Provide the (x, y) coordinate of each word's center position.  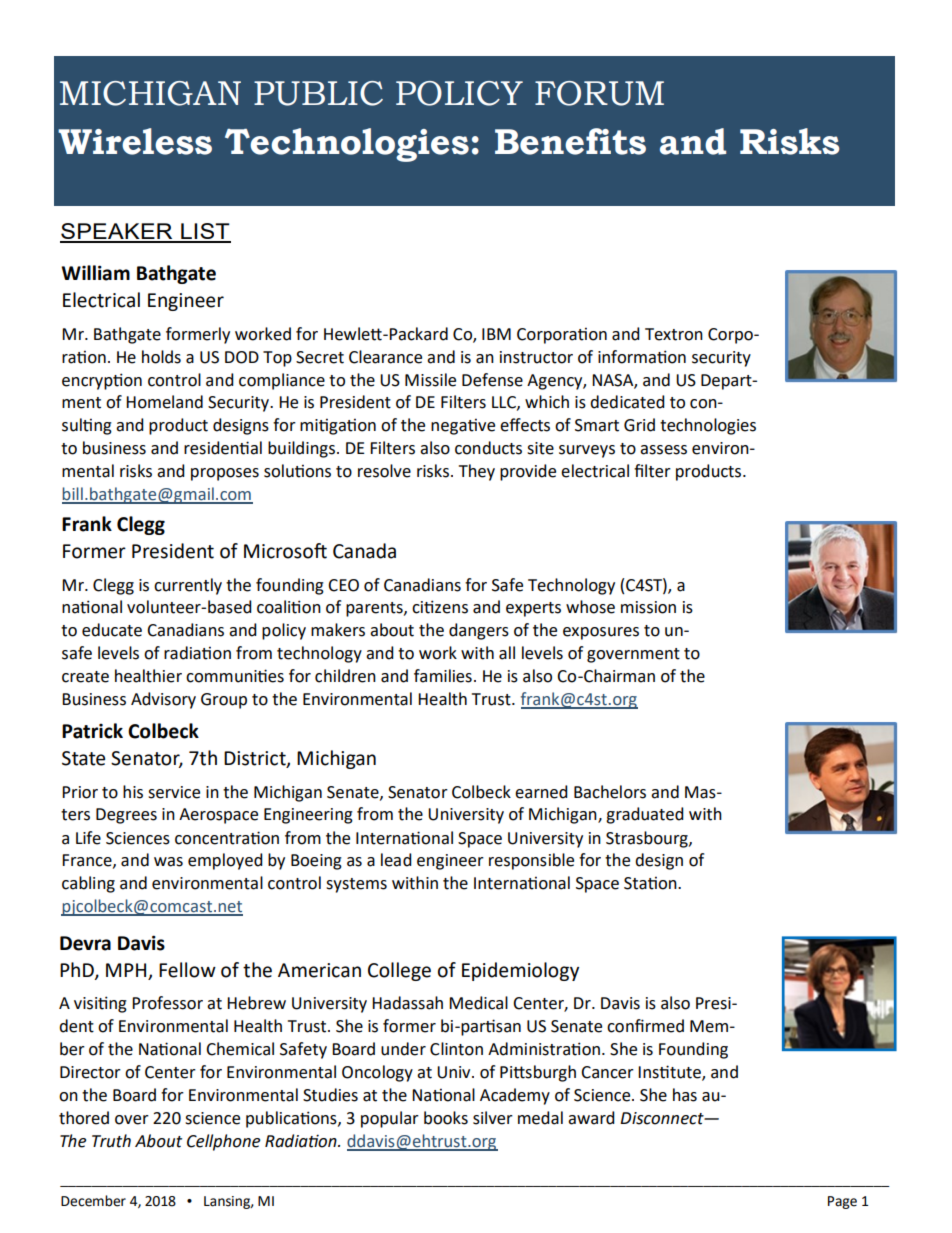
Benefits (570, 141)
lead (396, 860)
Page (842, 1202)
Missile (430, 380)
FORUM (599, 93)
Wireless (135, 141)
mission (648, 607)
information (642, 357)
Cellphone (223, 1142)
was (168, 862)
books (446, 1118)
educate (112, 630)
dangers (479, 631)
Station (651, 883)
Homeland (164, 402)
